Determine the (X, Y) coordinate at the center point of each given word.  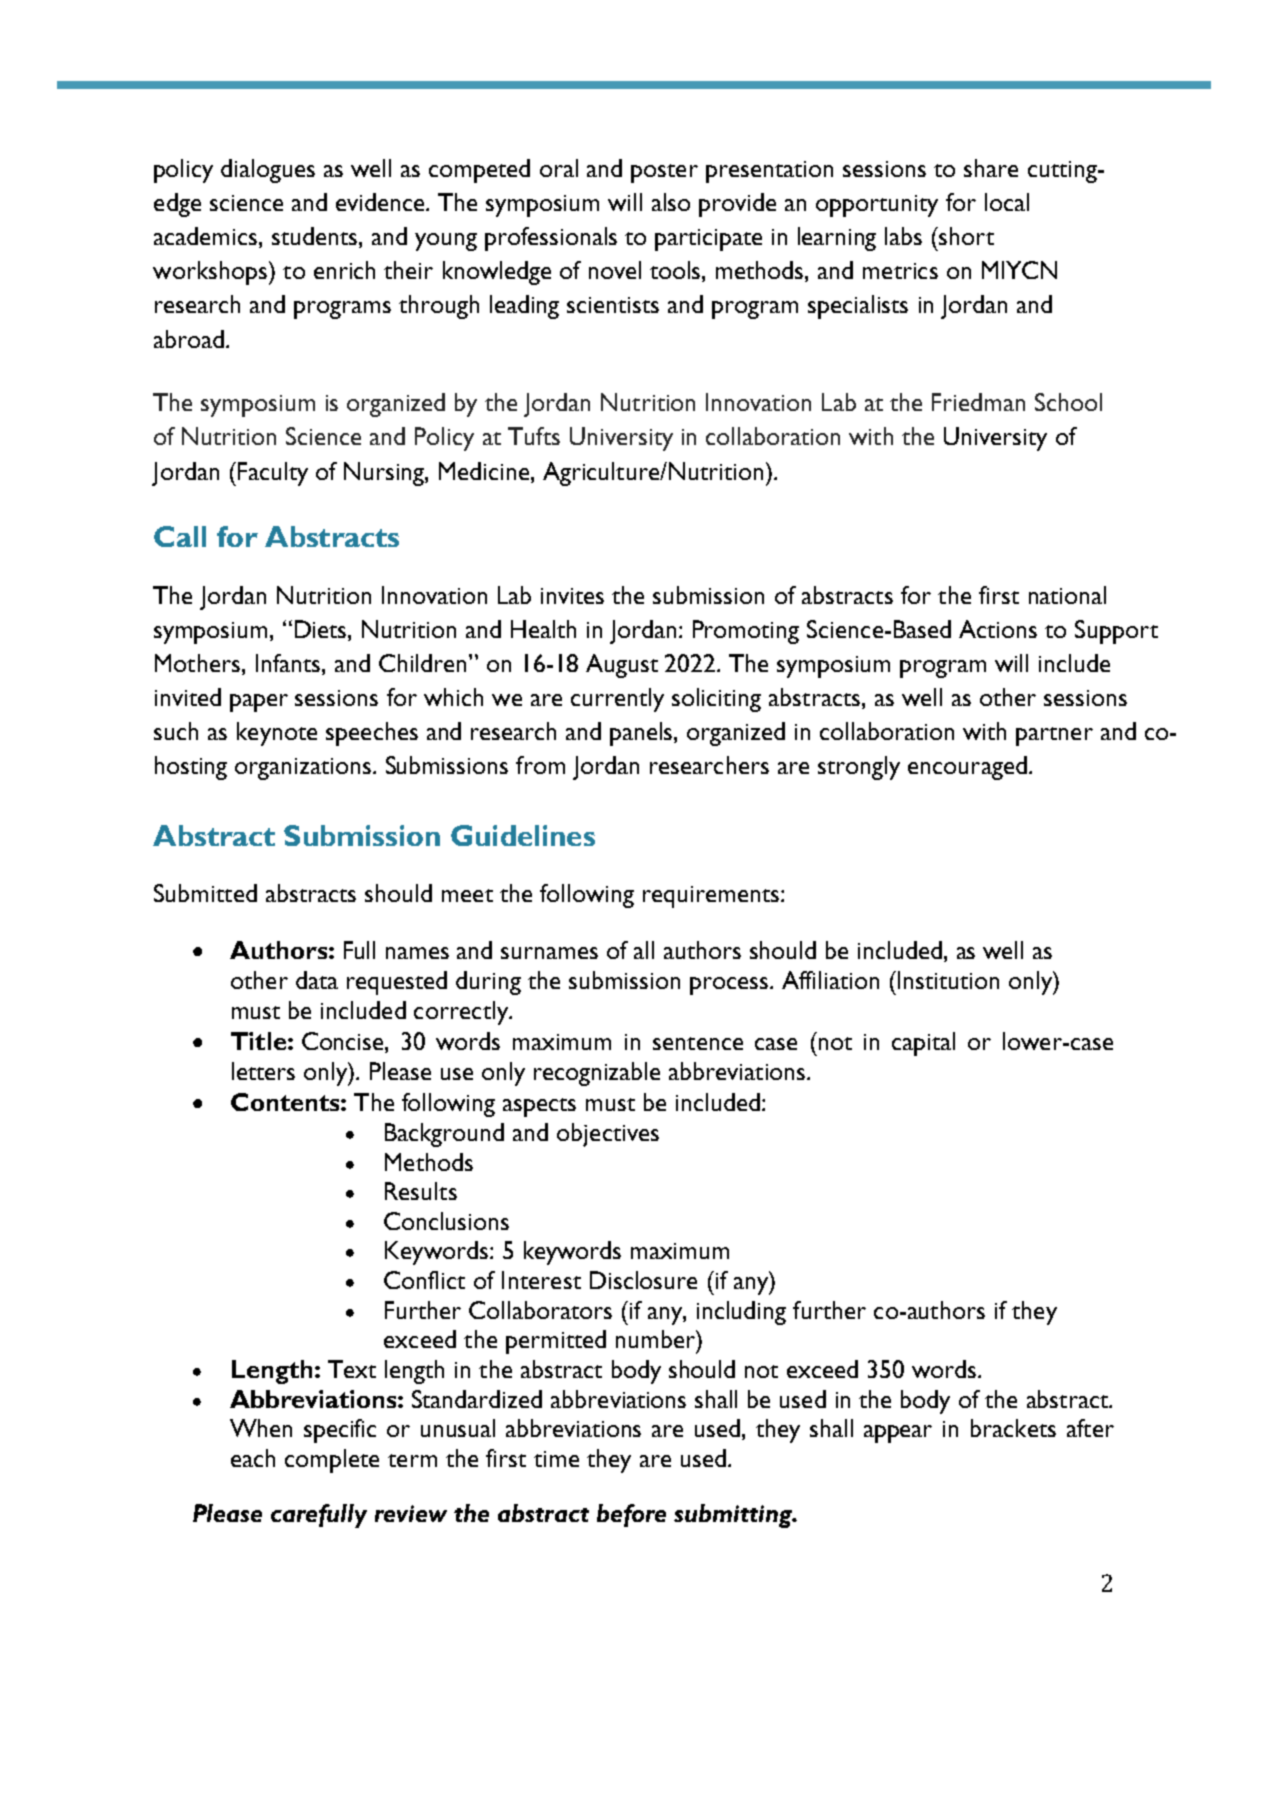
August (622, 666)
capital (923, 1044)
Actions (998, 629)
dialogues (268, 171)
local (1007, 202)
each (253, 1458)
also (671, 202)
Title (258, 1041)
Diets (322, 629)
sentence (698, 1043)
